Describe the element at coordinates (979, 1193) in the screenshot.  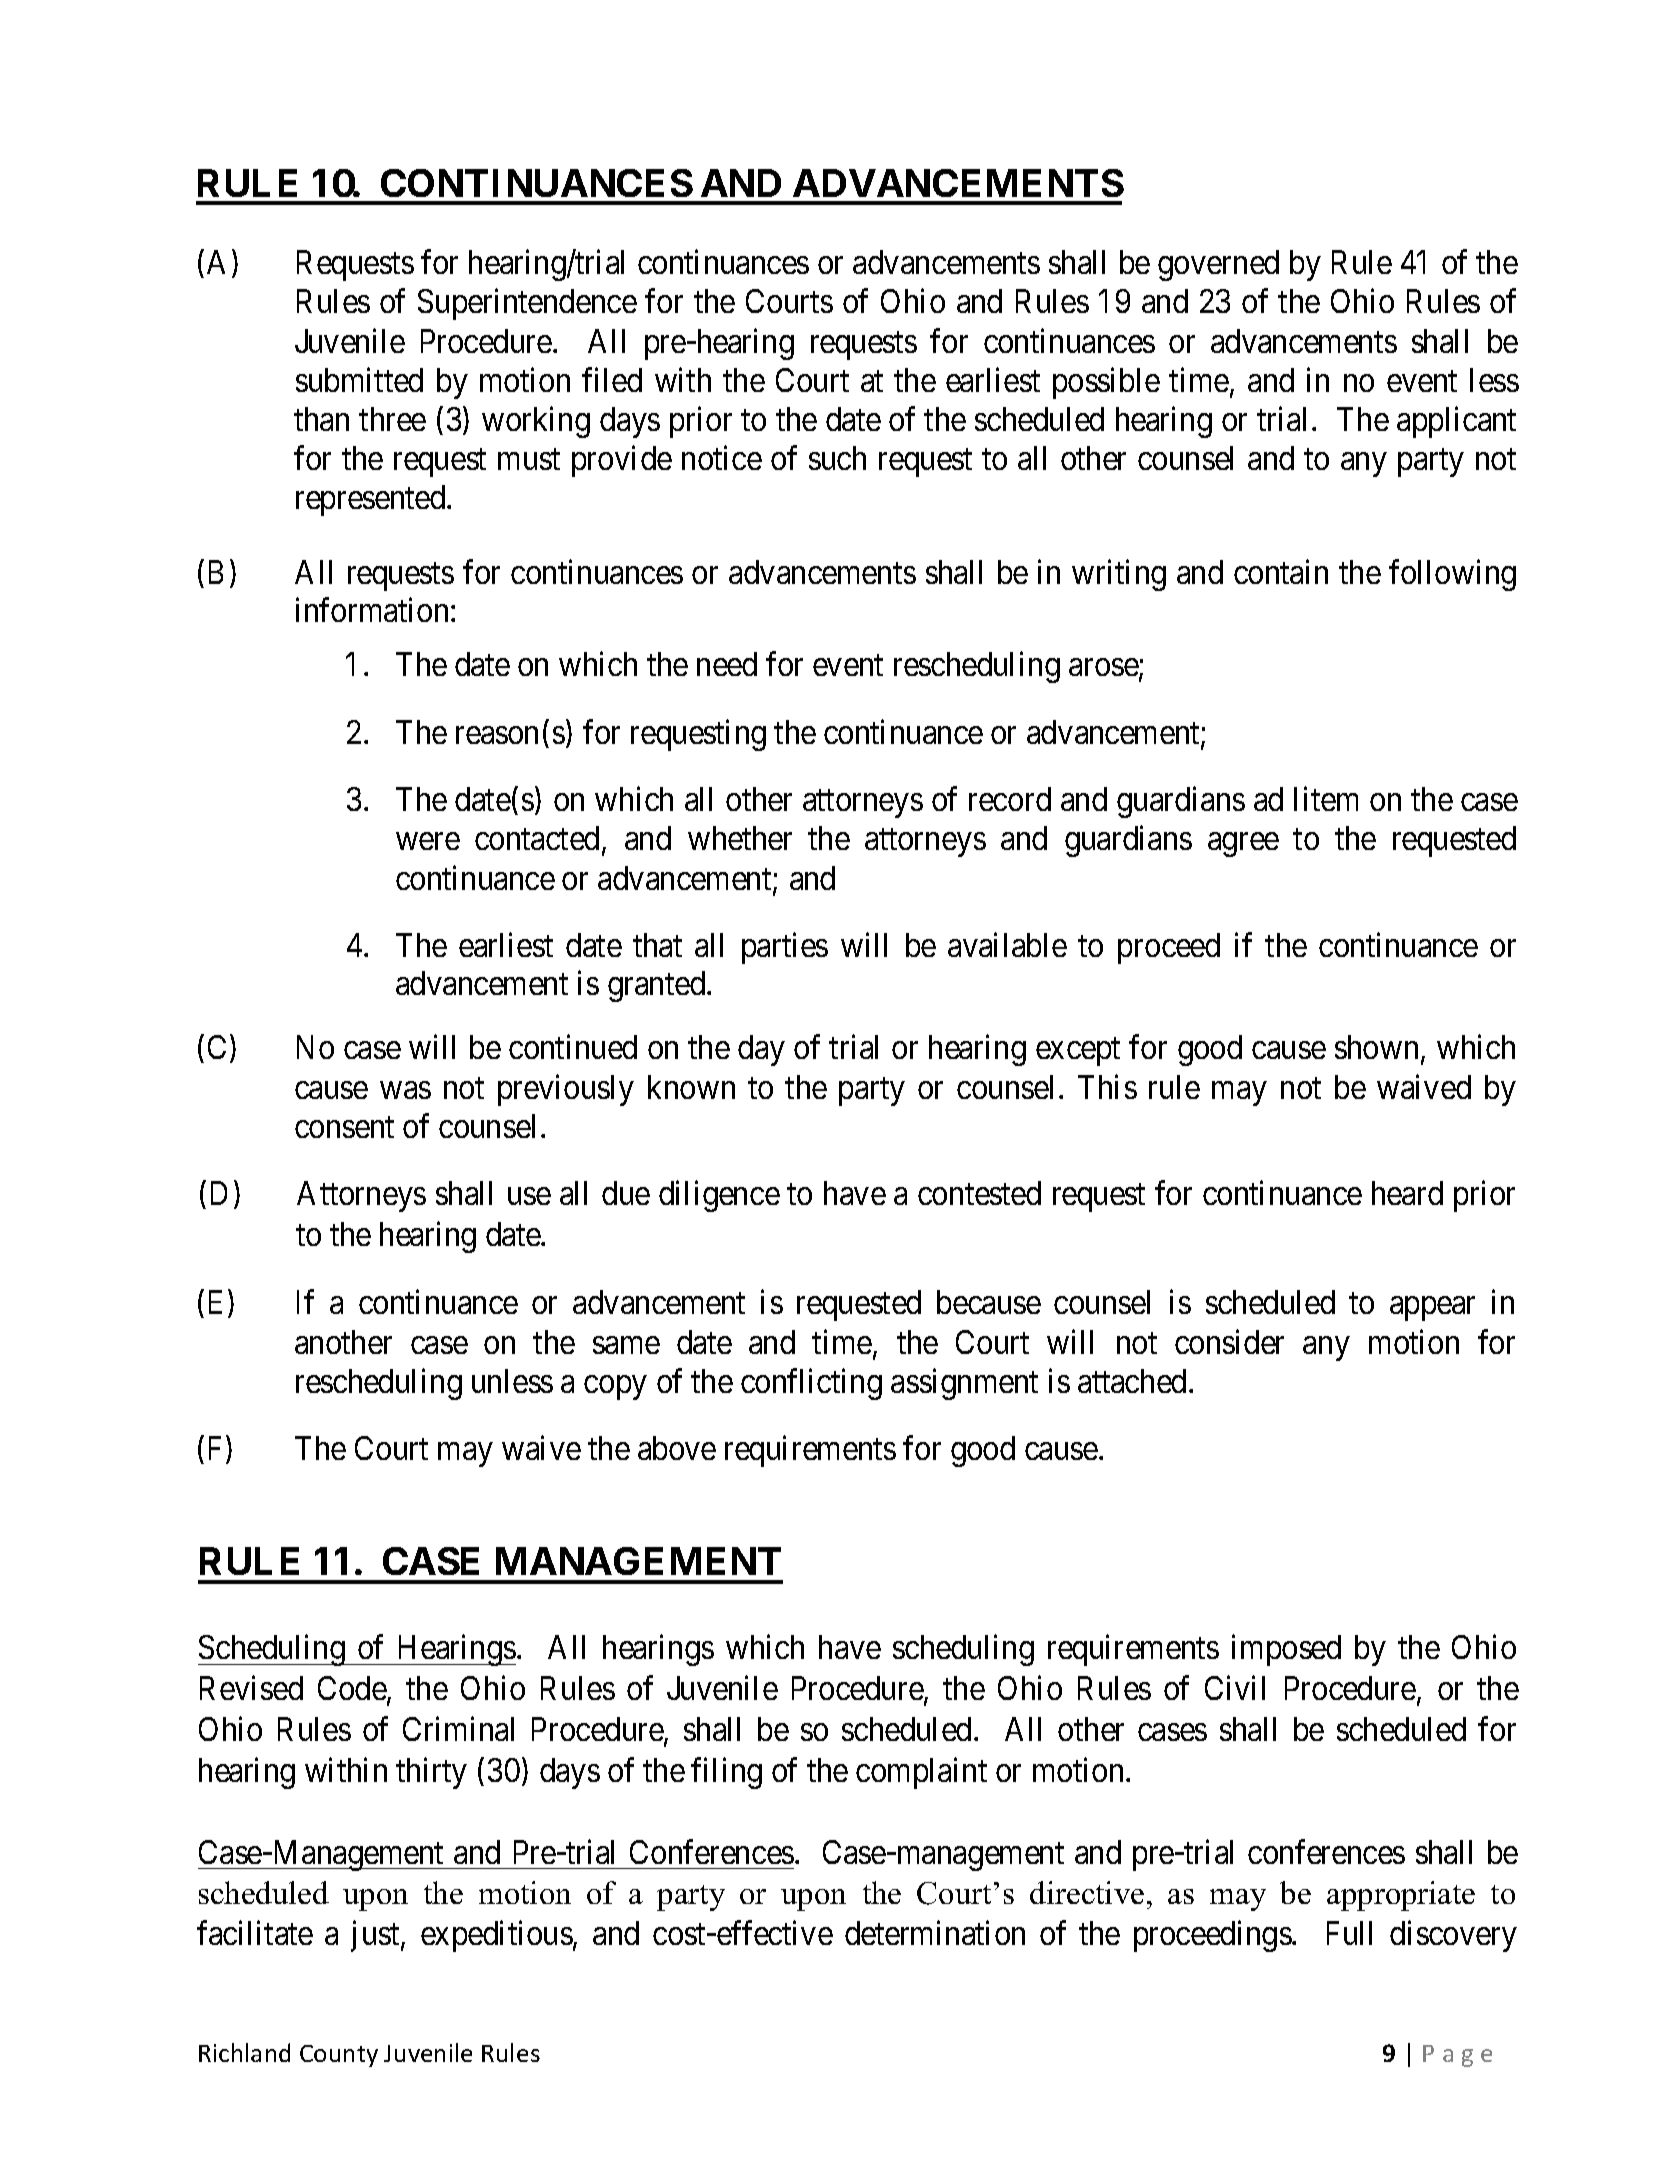
I see `contested` at that location.
